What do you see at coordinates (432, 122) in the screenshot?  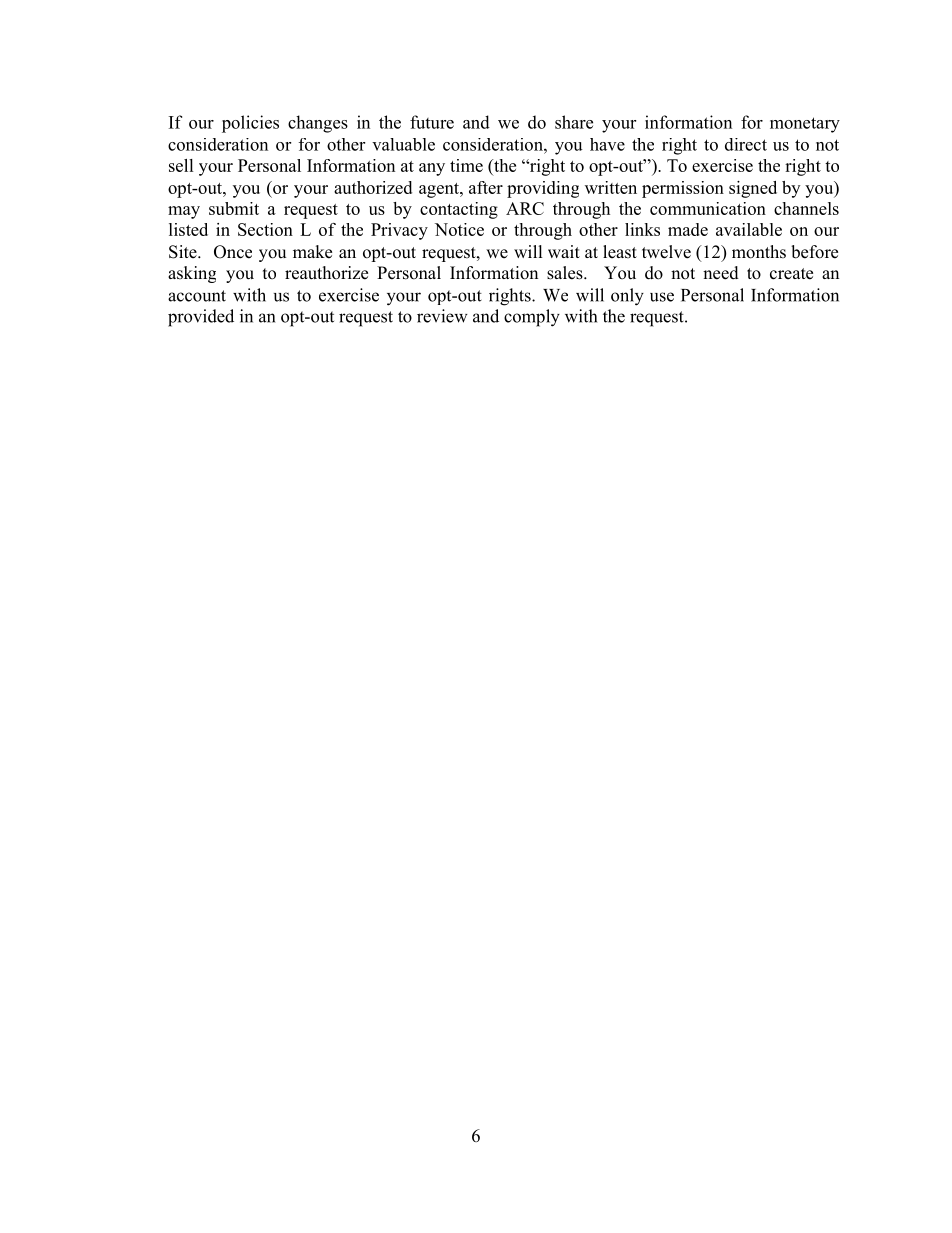 I see `future` at bounding box center [432, 122].
